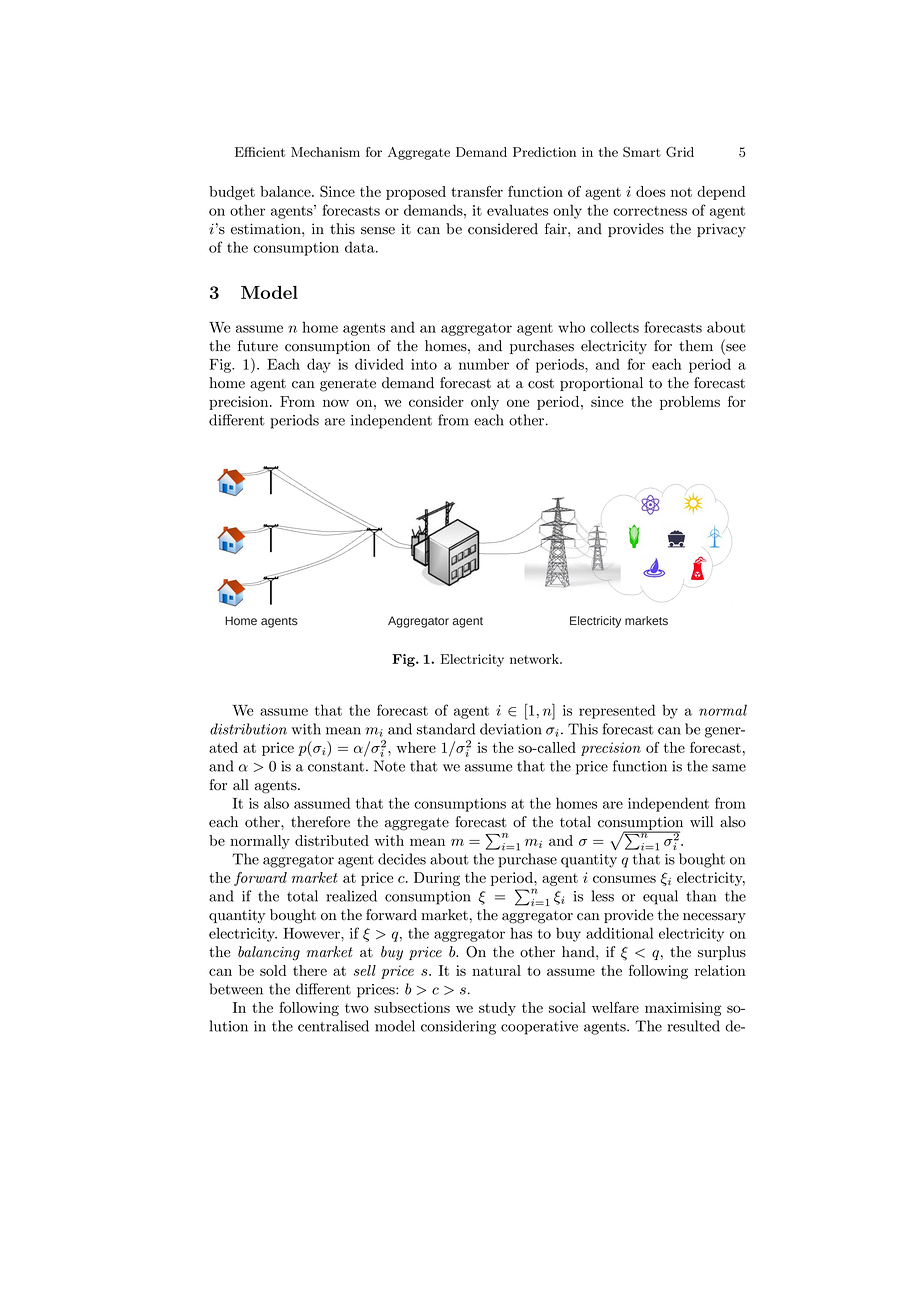  I want to click on transfer, so click(477, 191).
